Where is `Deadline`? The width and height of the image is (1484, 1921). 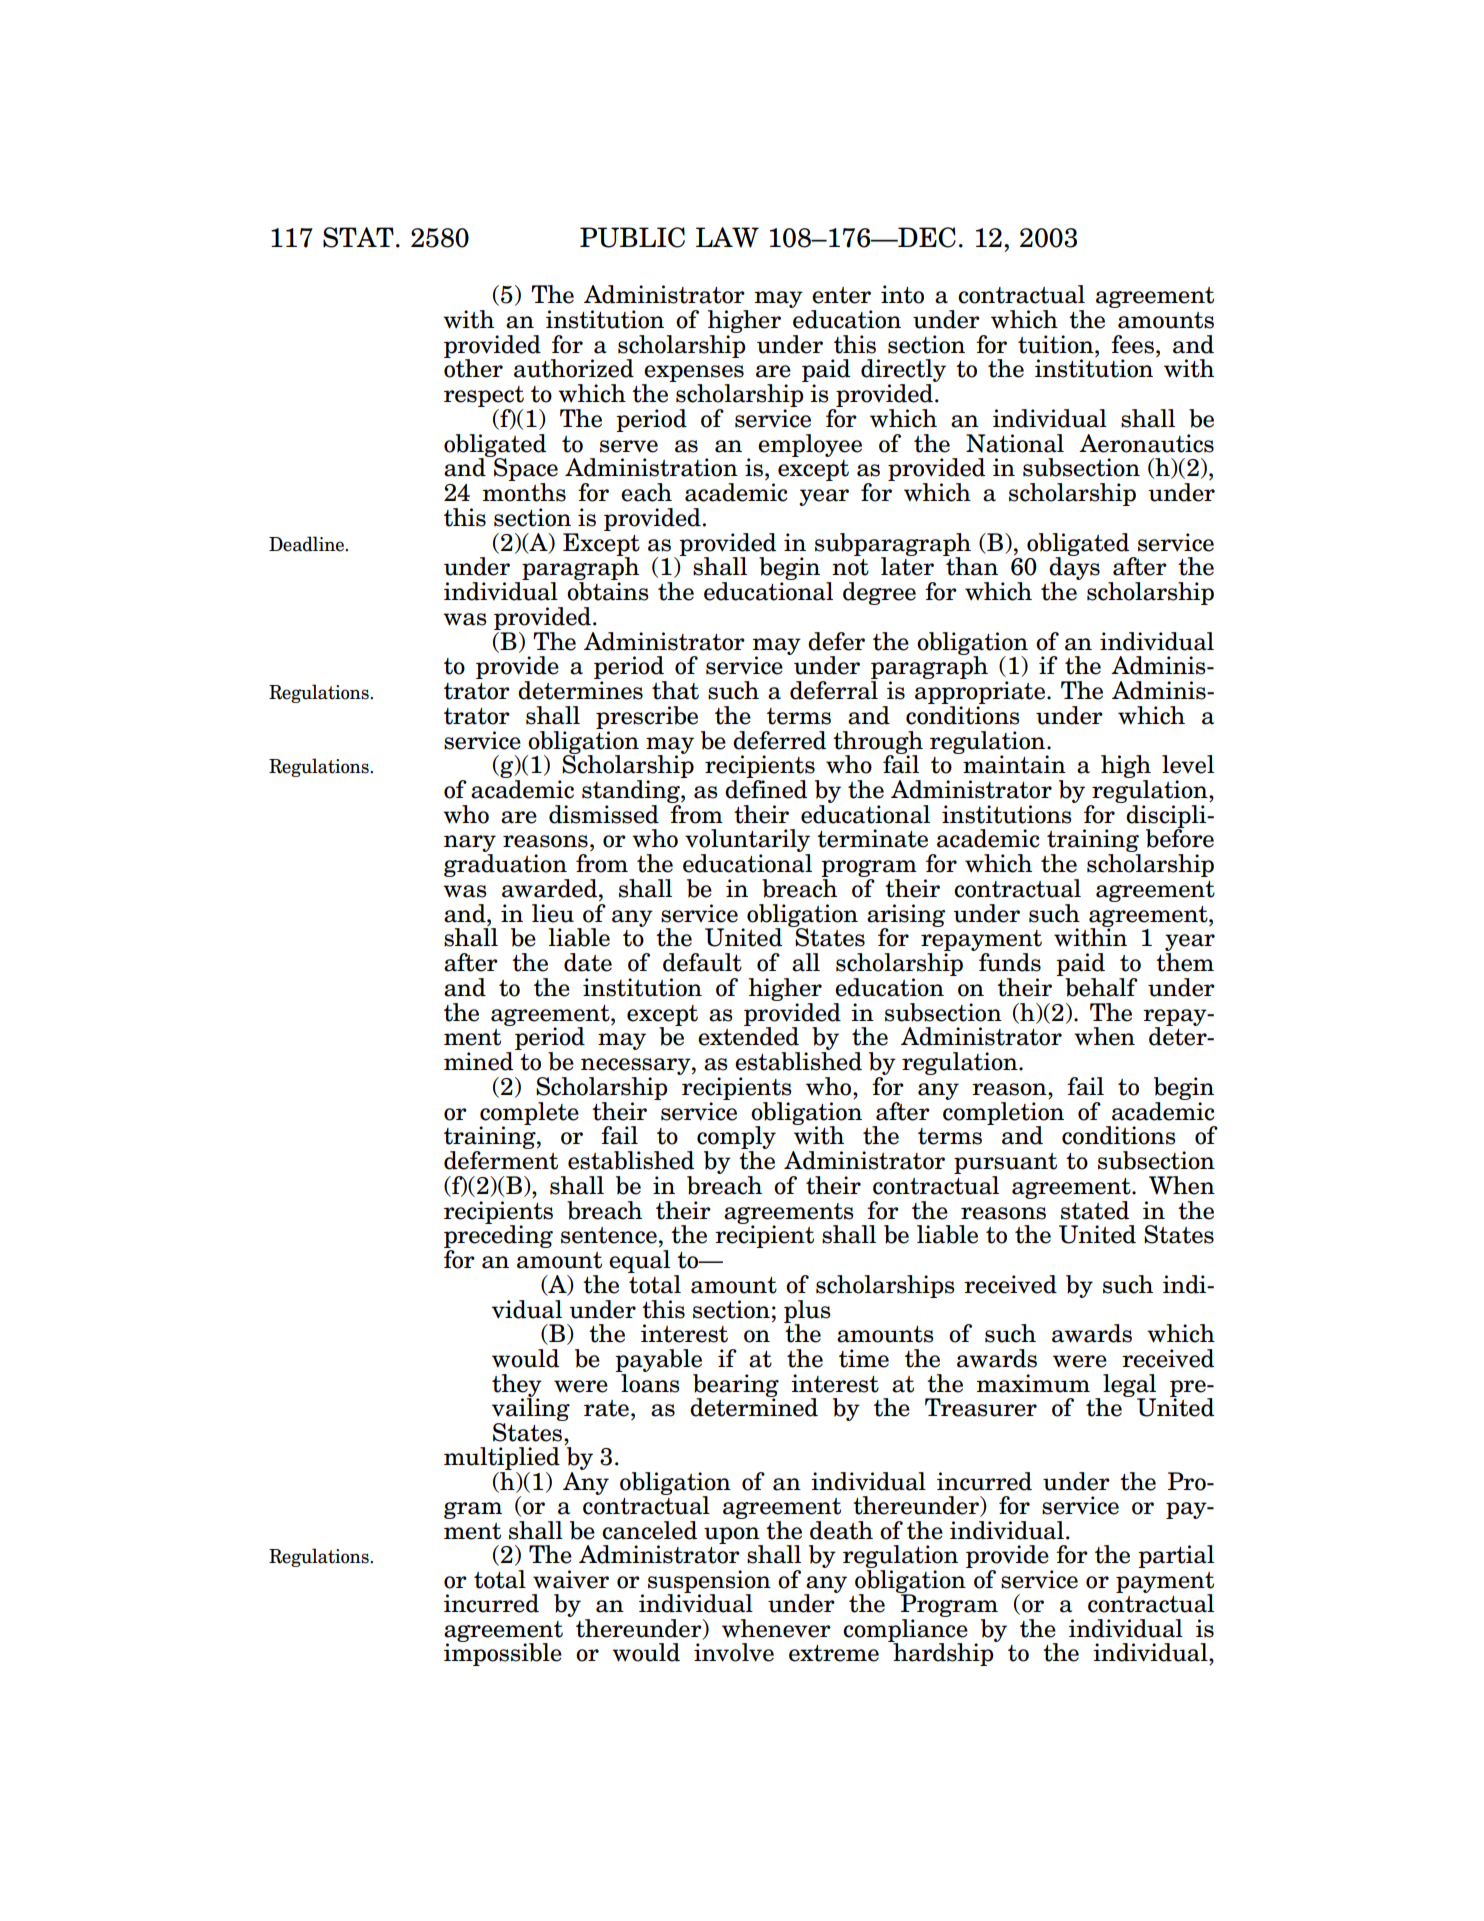 Deadline is located at coordinates (307, 544).
